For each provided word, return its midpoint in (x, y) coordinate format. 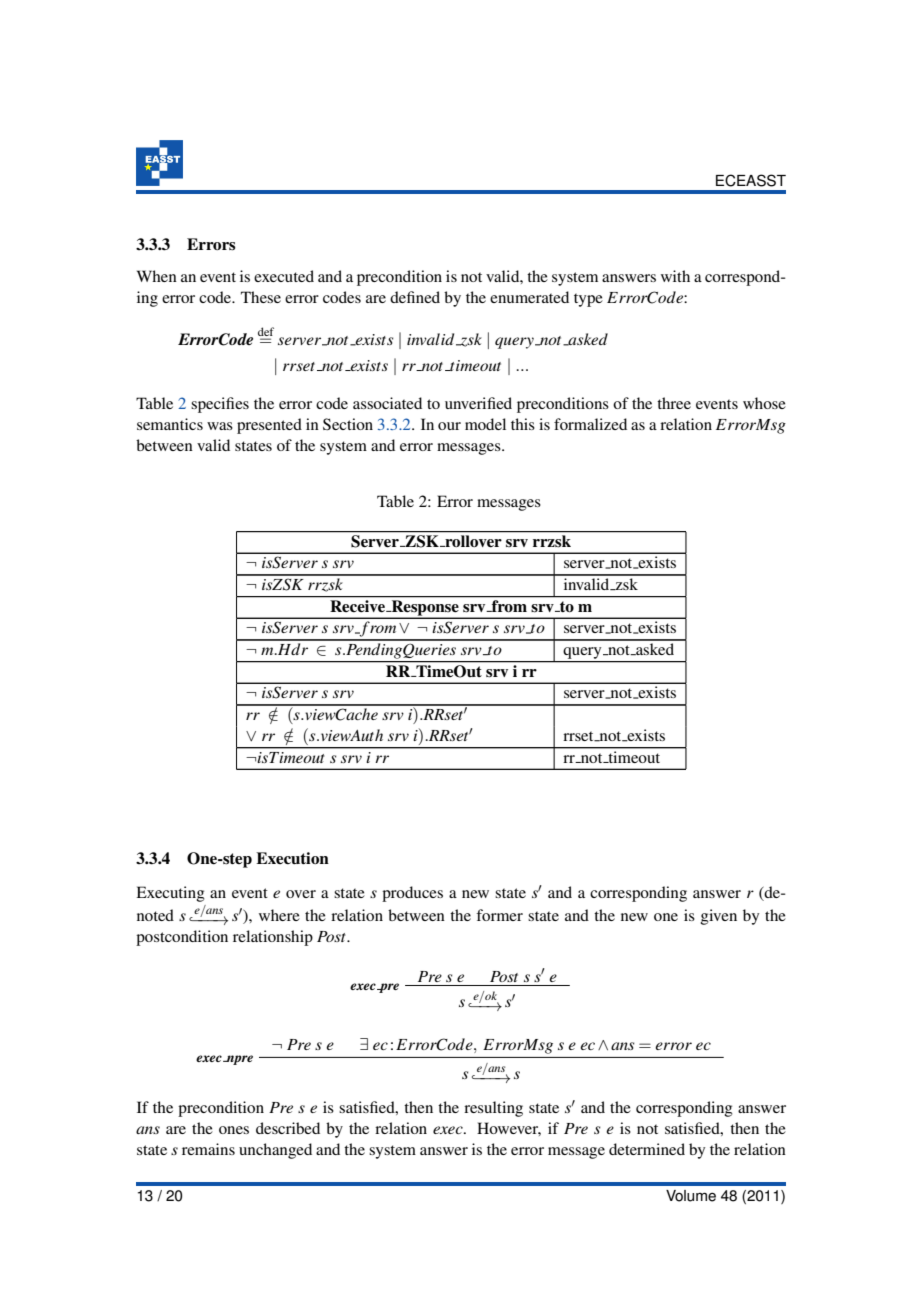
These (261, 297)
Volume (691, 1196)
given (719, 917)
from (509, 604)
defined (415, 297)
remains (208, 1149)
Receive (357, 605)
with (675, 276)
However (509, 1129)
